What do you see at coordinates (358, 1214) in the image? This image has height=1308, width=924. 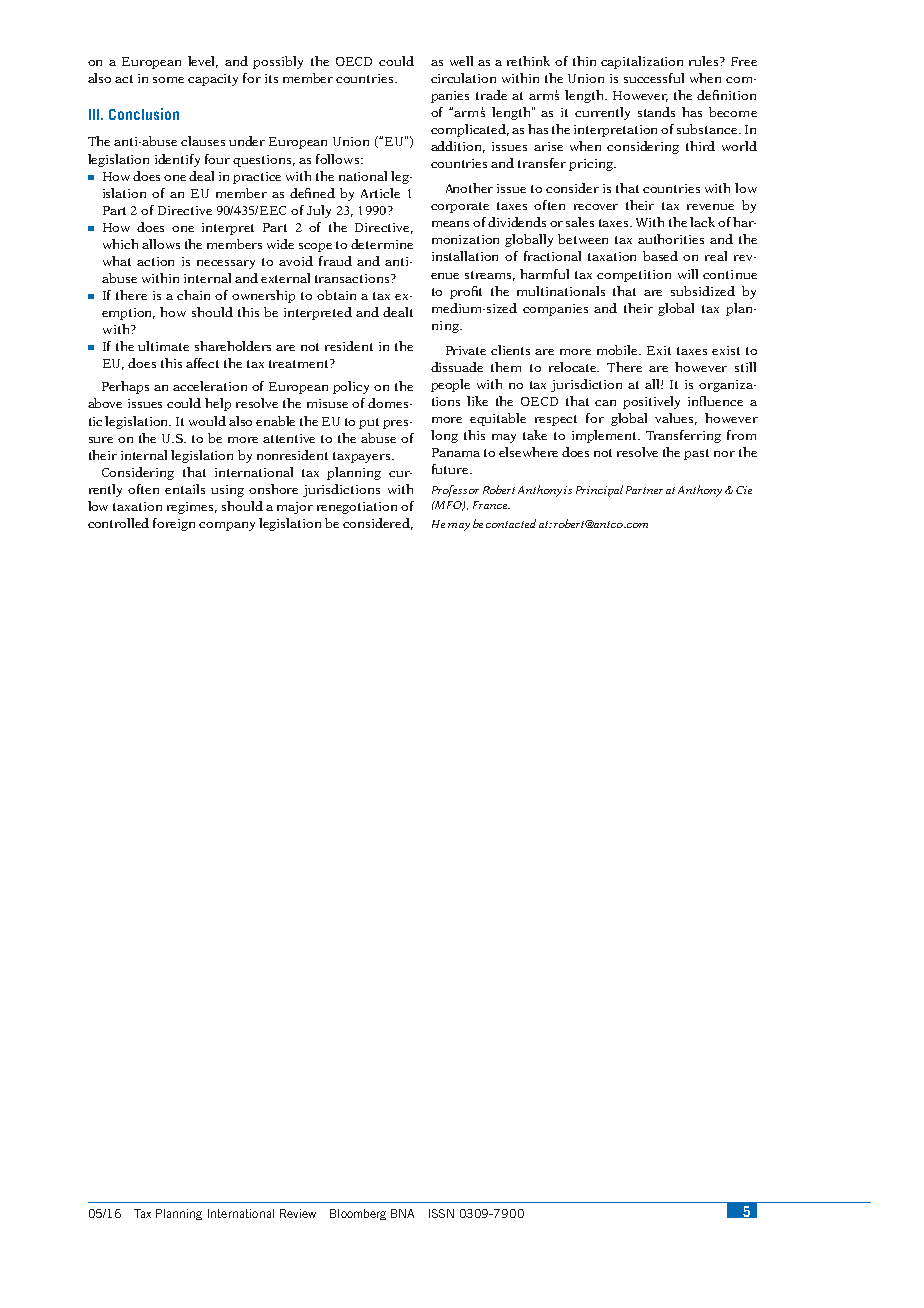 I see `Bloomberg` at bounding box center [358, 1214].
